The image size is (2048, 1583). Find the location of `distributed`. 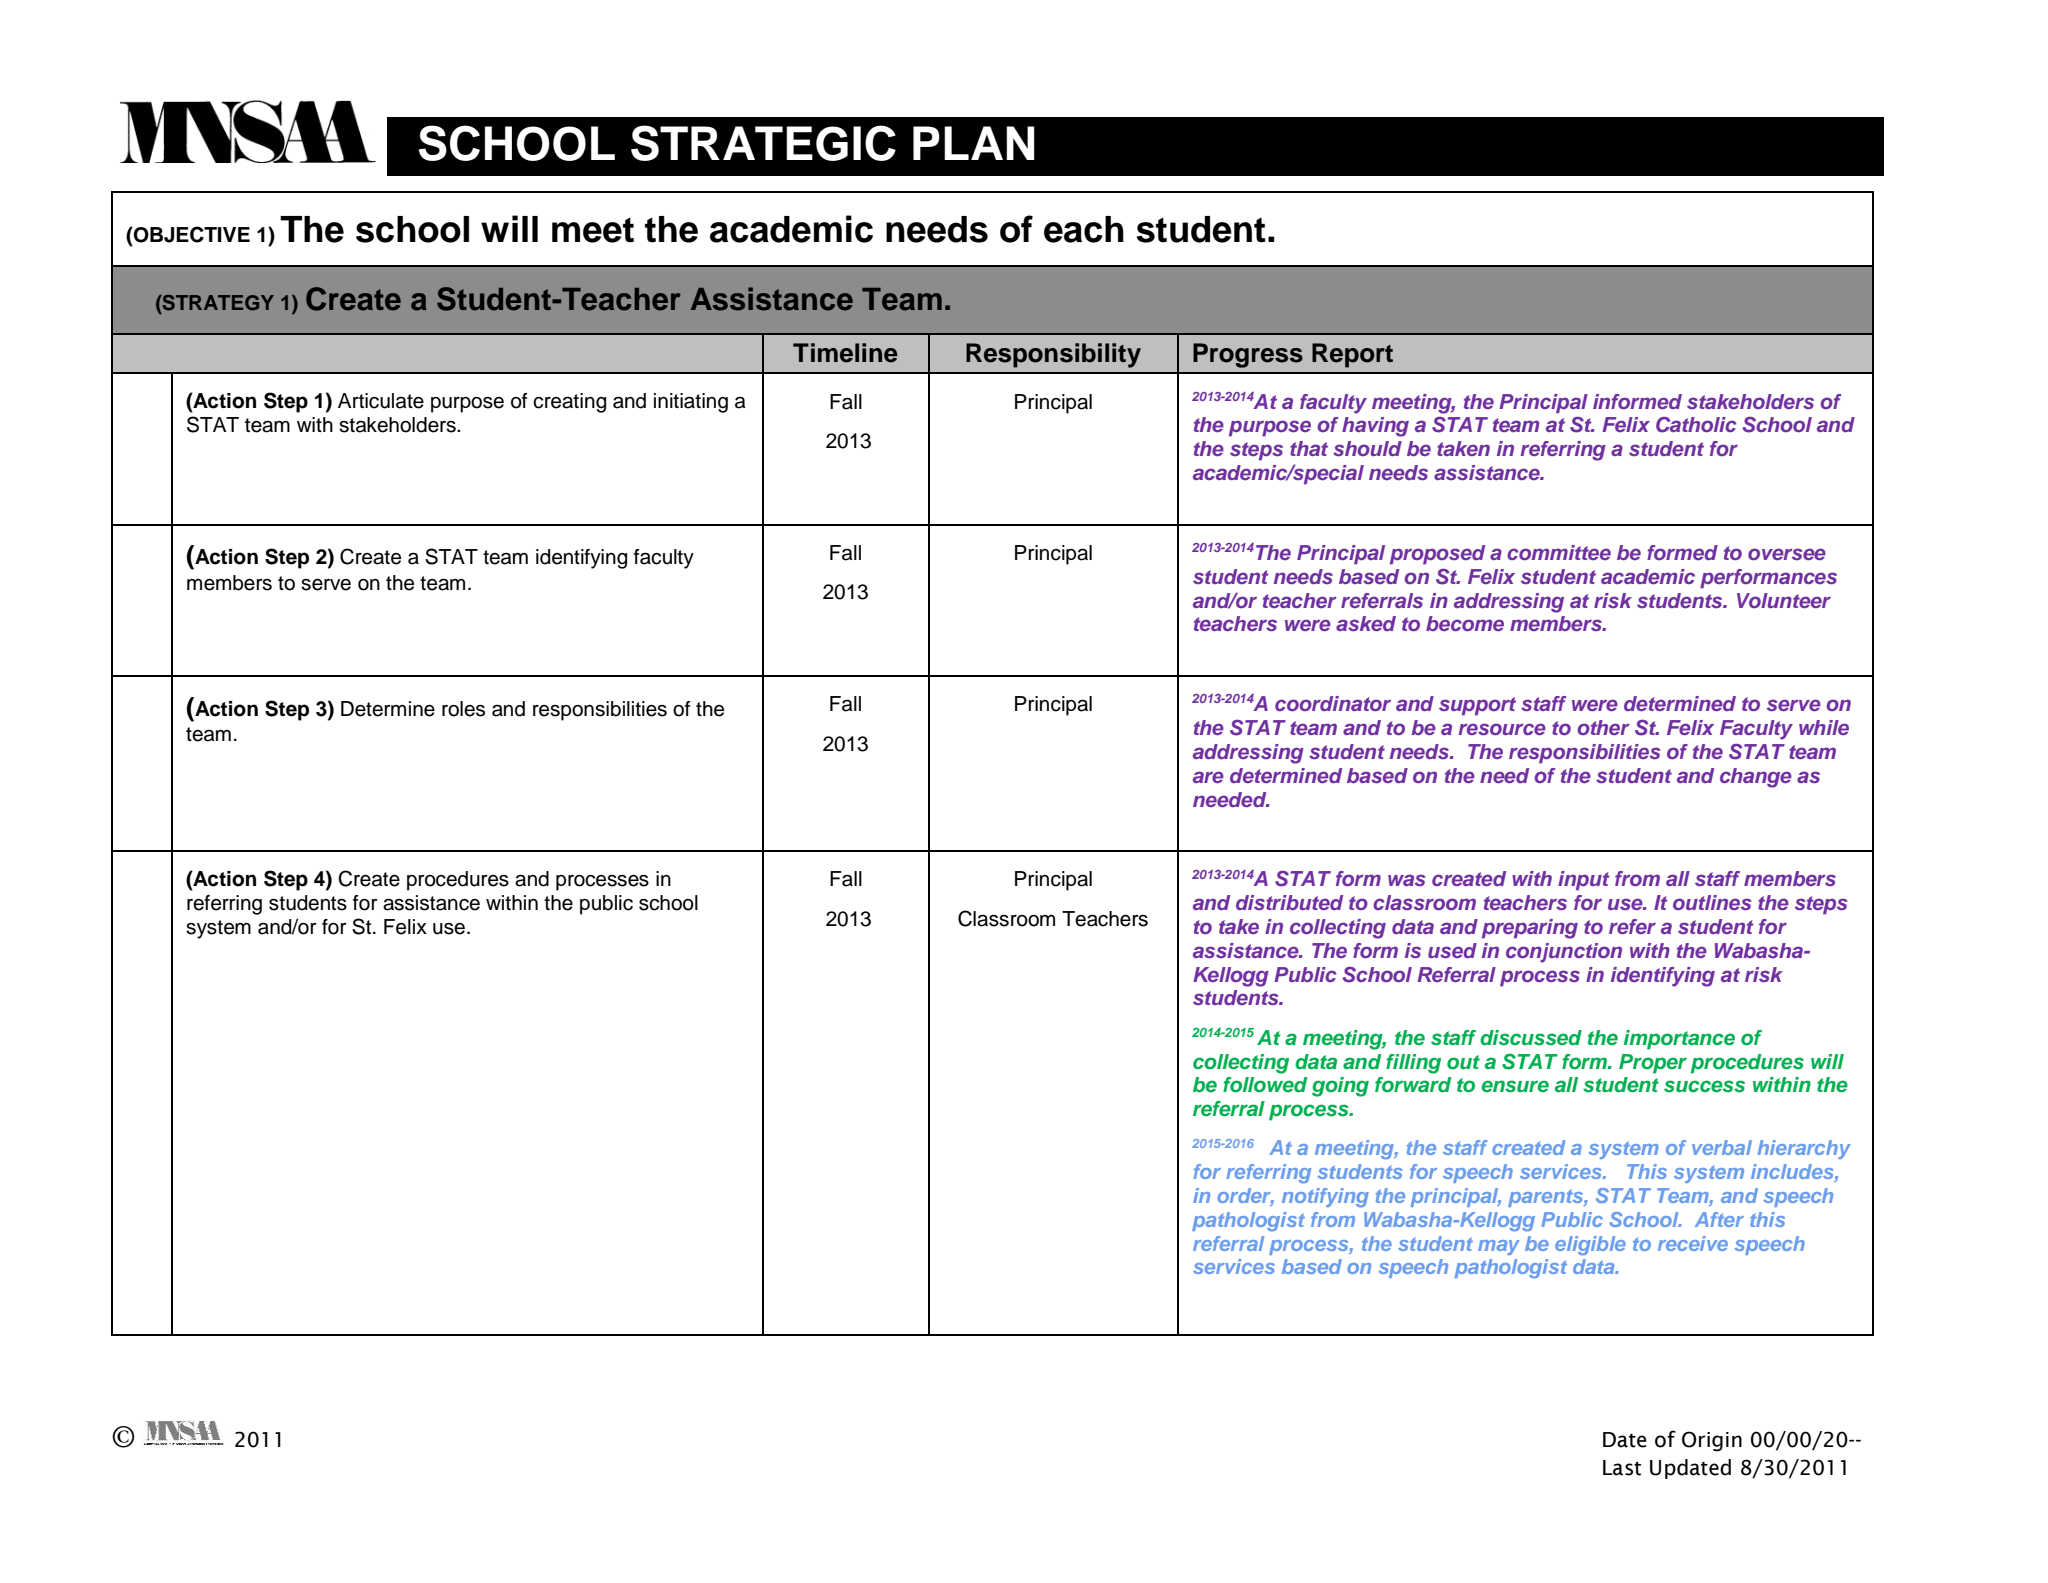

distributed is located at coordinates (1289, 902).
